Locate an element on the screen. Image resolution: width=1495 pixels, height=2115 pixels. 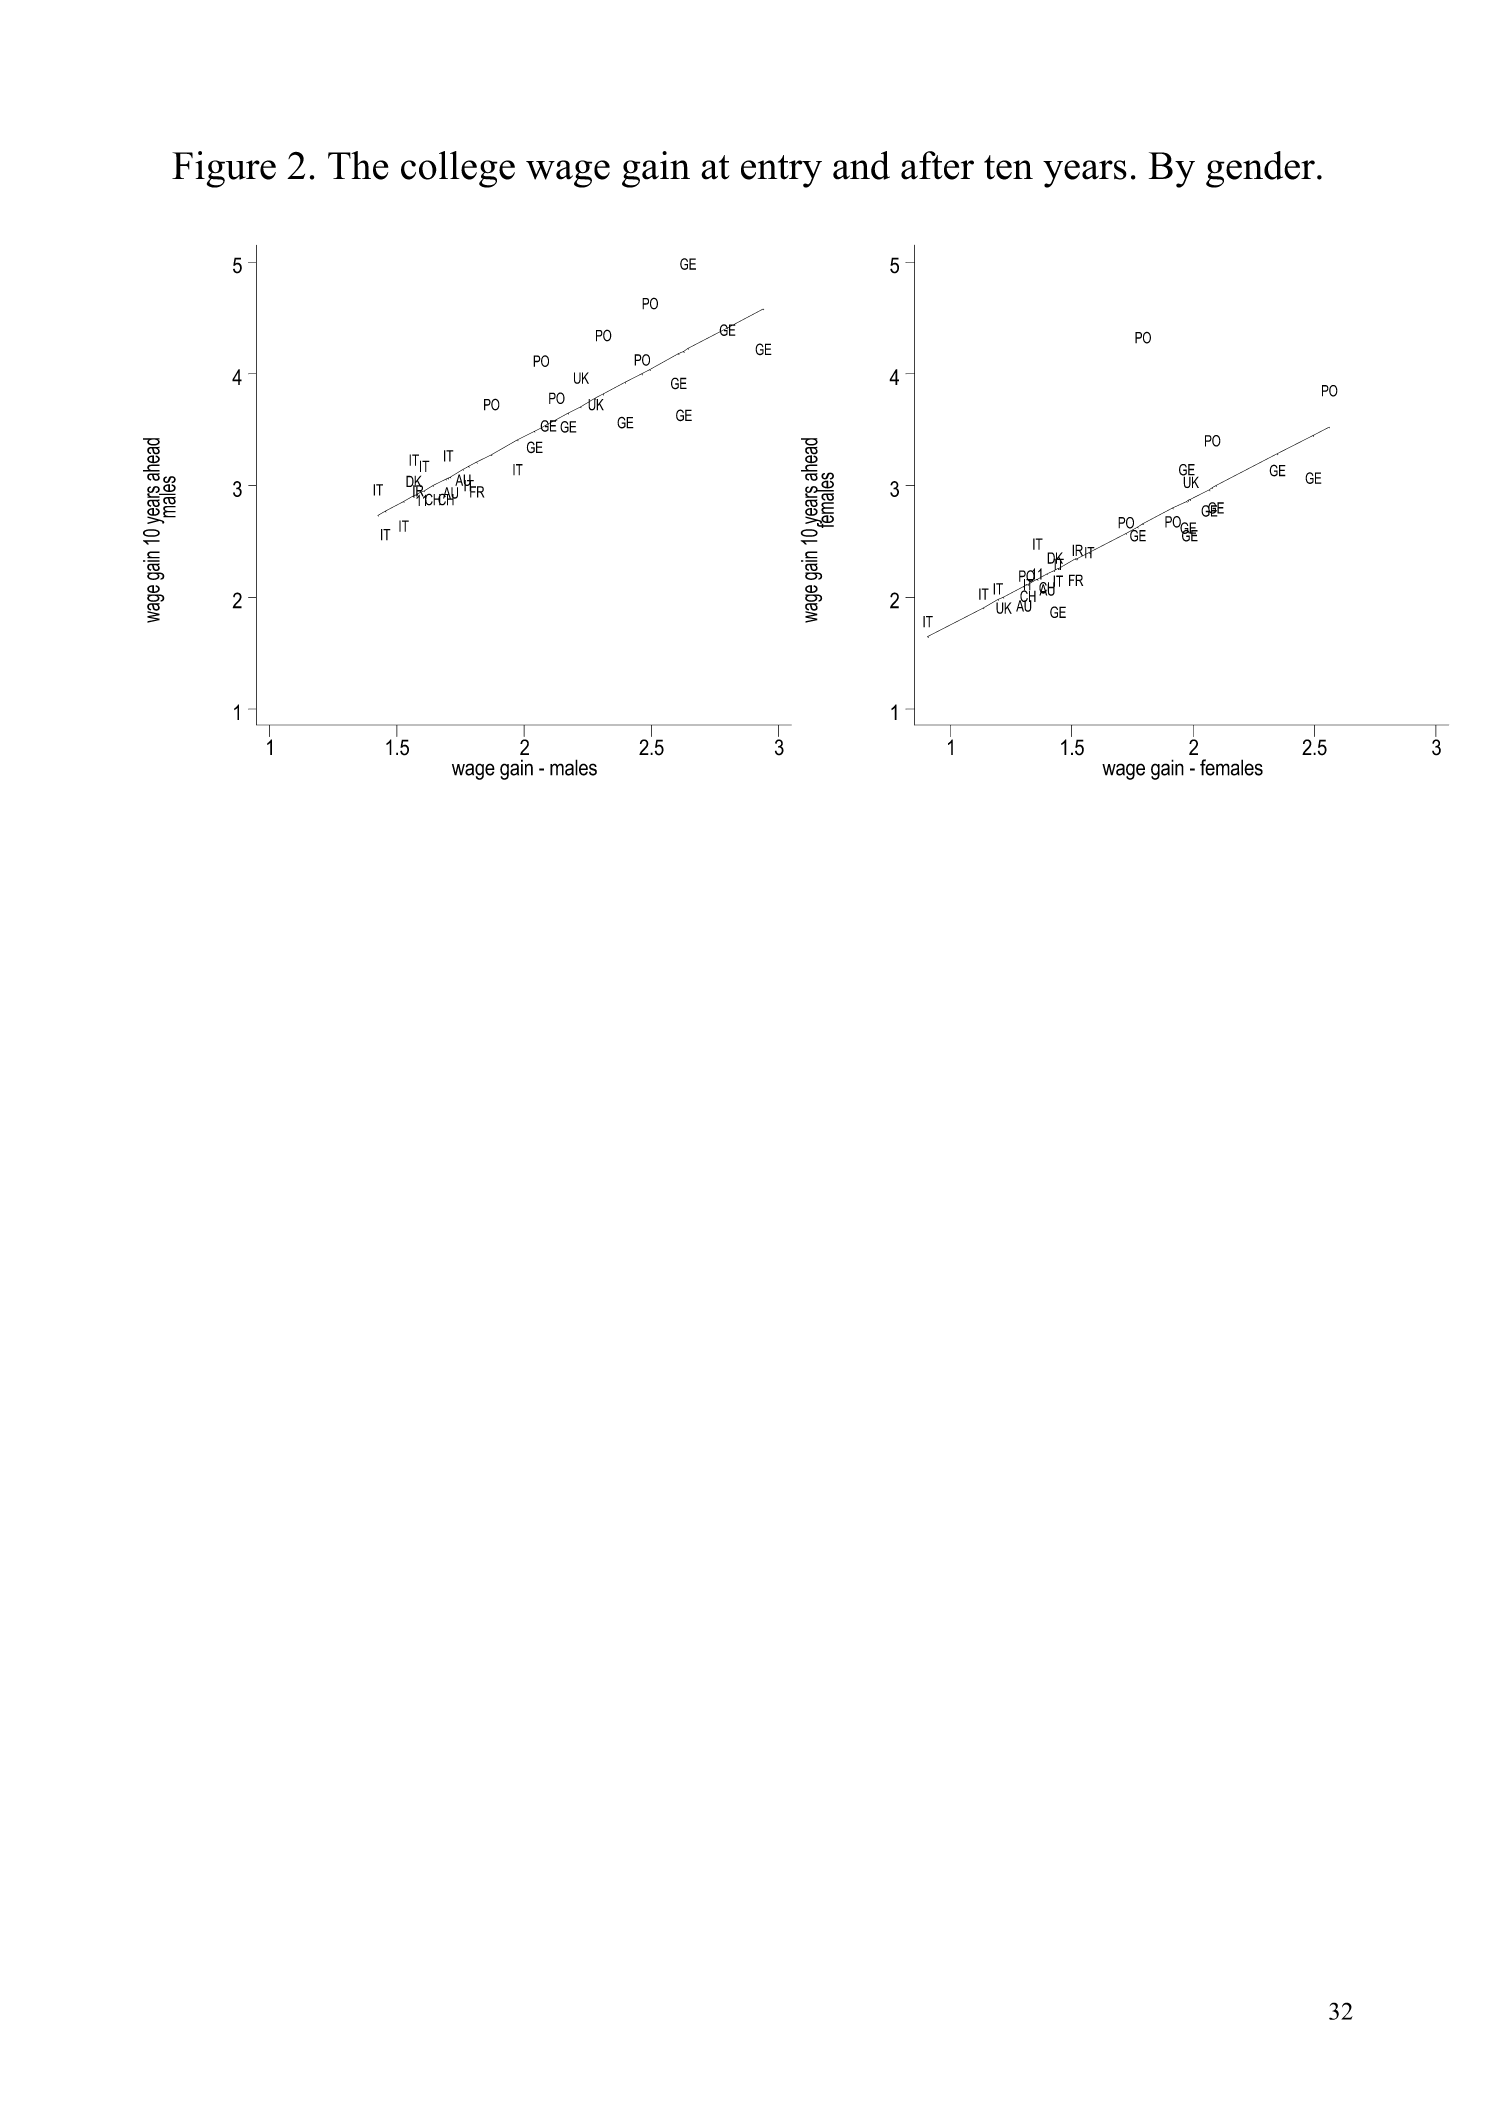
college is located at coordinates (458, 169).
